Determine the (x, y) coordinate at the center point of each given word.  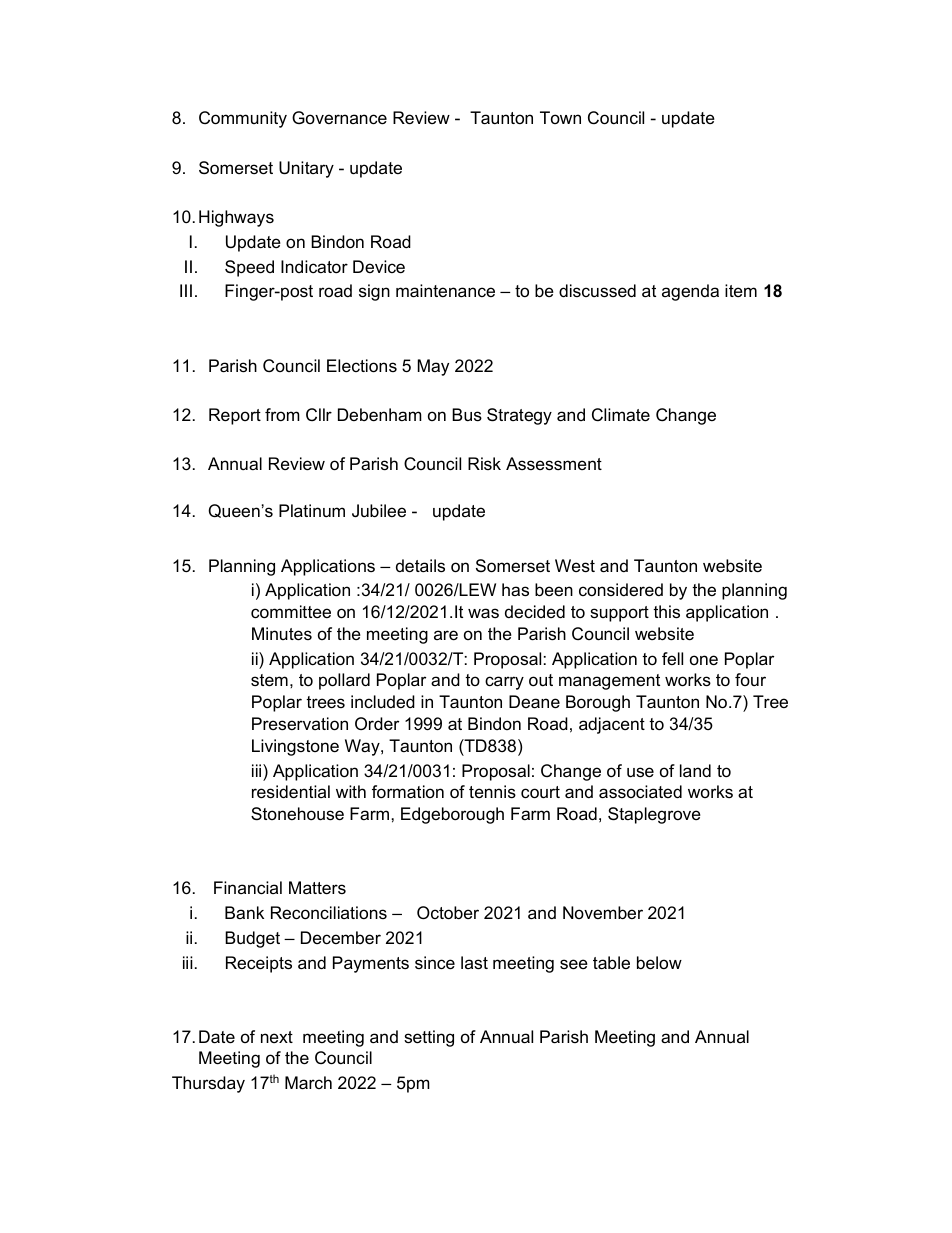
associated (640, 792)
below (659, 963)
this (666, 612)
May (433, 367)
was (483, 613)
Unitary (306, 169)
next (277, 1037)
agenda (690, 292)
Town (560, 117)
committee (291, 611)
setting (429, 1038)
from (282, 414)
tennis (492, 791)
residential (291, 792)
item (741, 290)
